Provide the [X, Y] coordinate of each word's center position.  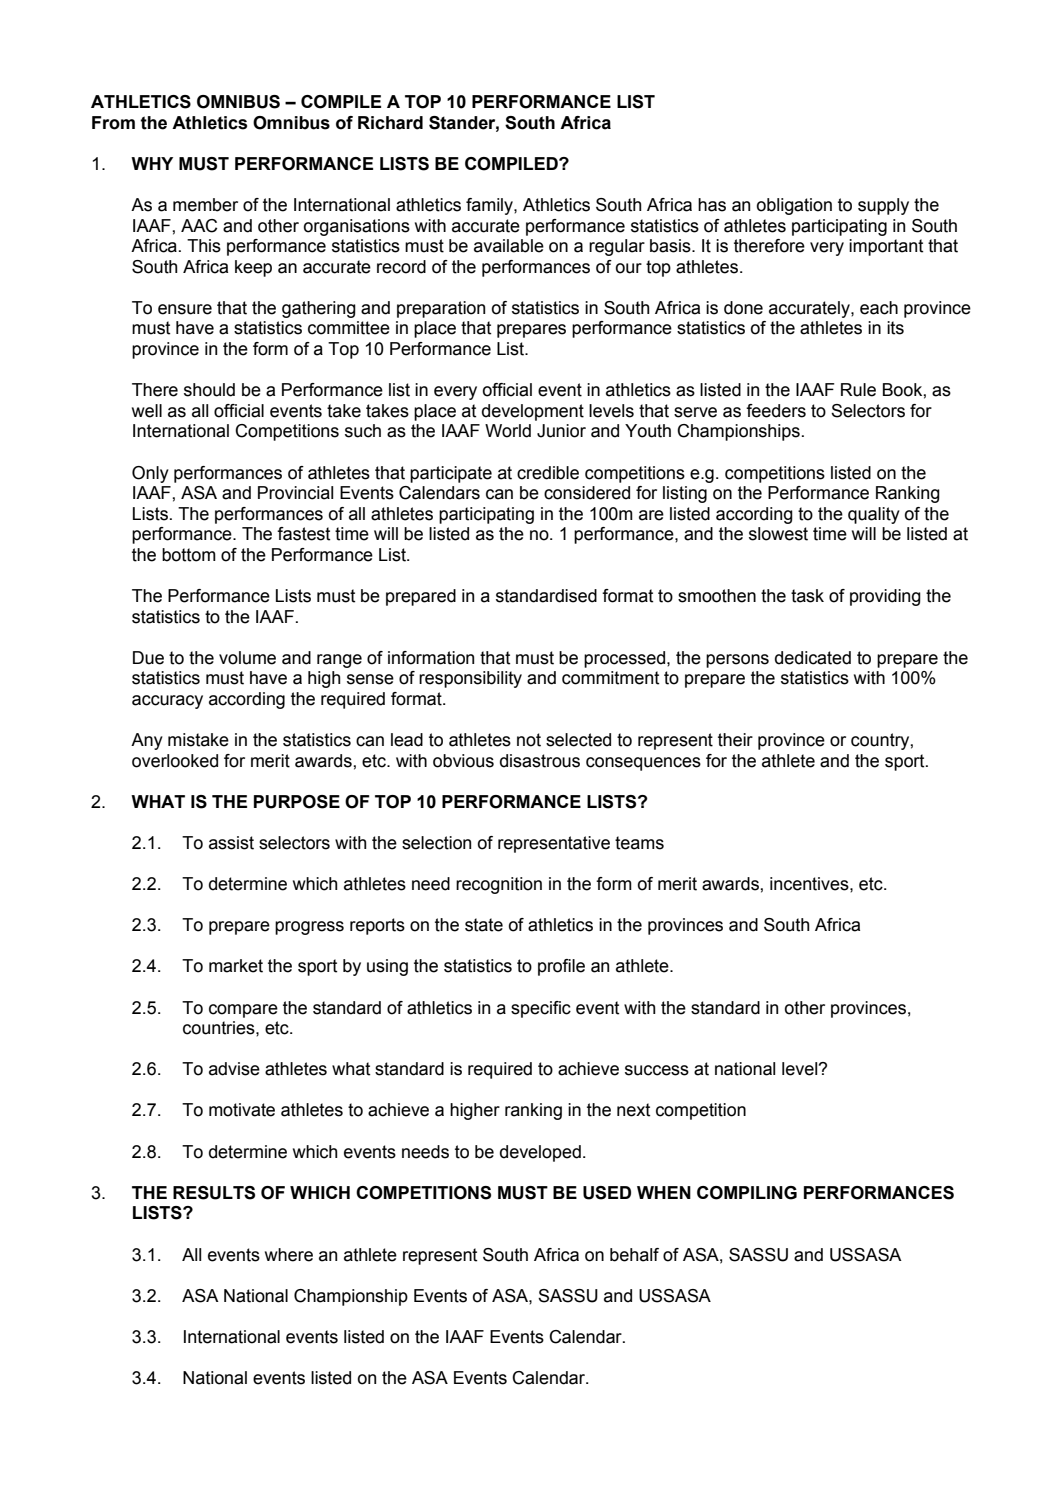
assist [231, 843]
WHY [152, 163]
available [509, 246]
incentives [810, 884]
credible [548, 473]
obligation [794, 206]
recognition [499, 885]
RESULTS [214, 1193]
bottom [189, 555]
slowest [778, 534]
